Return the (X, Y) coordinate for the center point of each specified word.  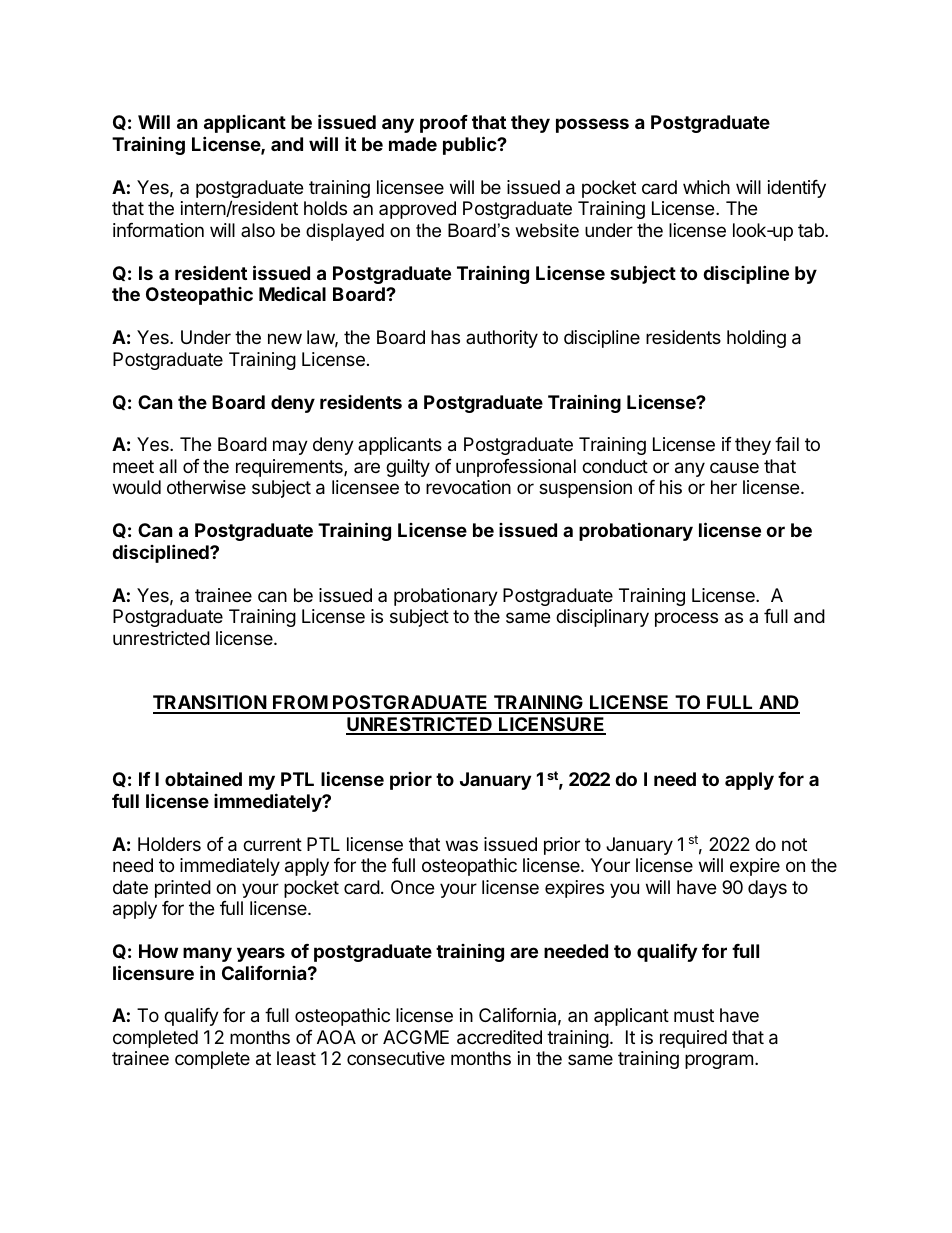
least (296, 1058)
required (693, 1039)
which (706, 187)
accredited (499, 1037)
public (471, 145)
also (258, 230)
